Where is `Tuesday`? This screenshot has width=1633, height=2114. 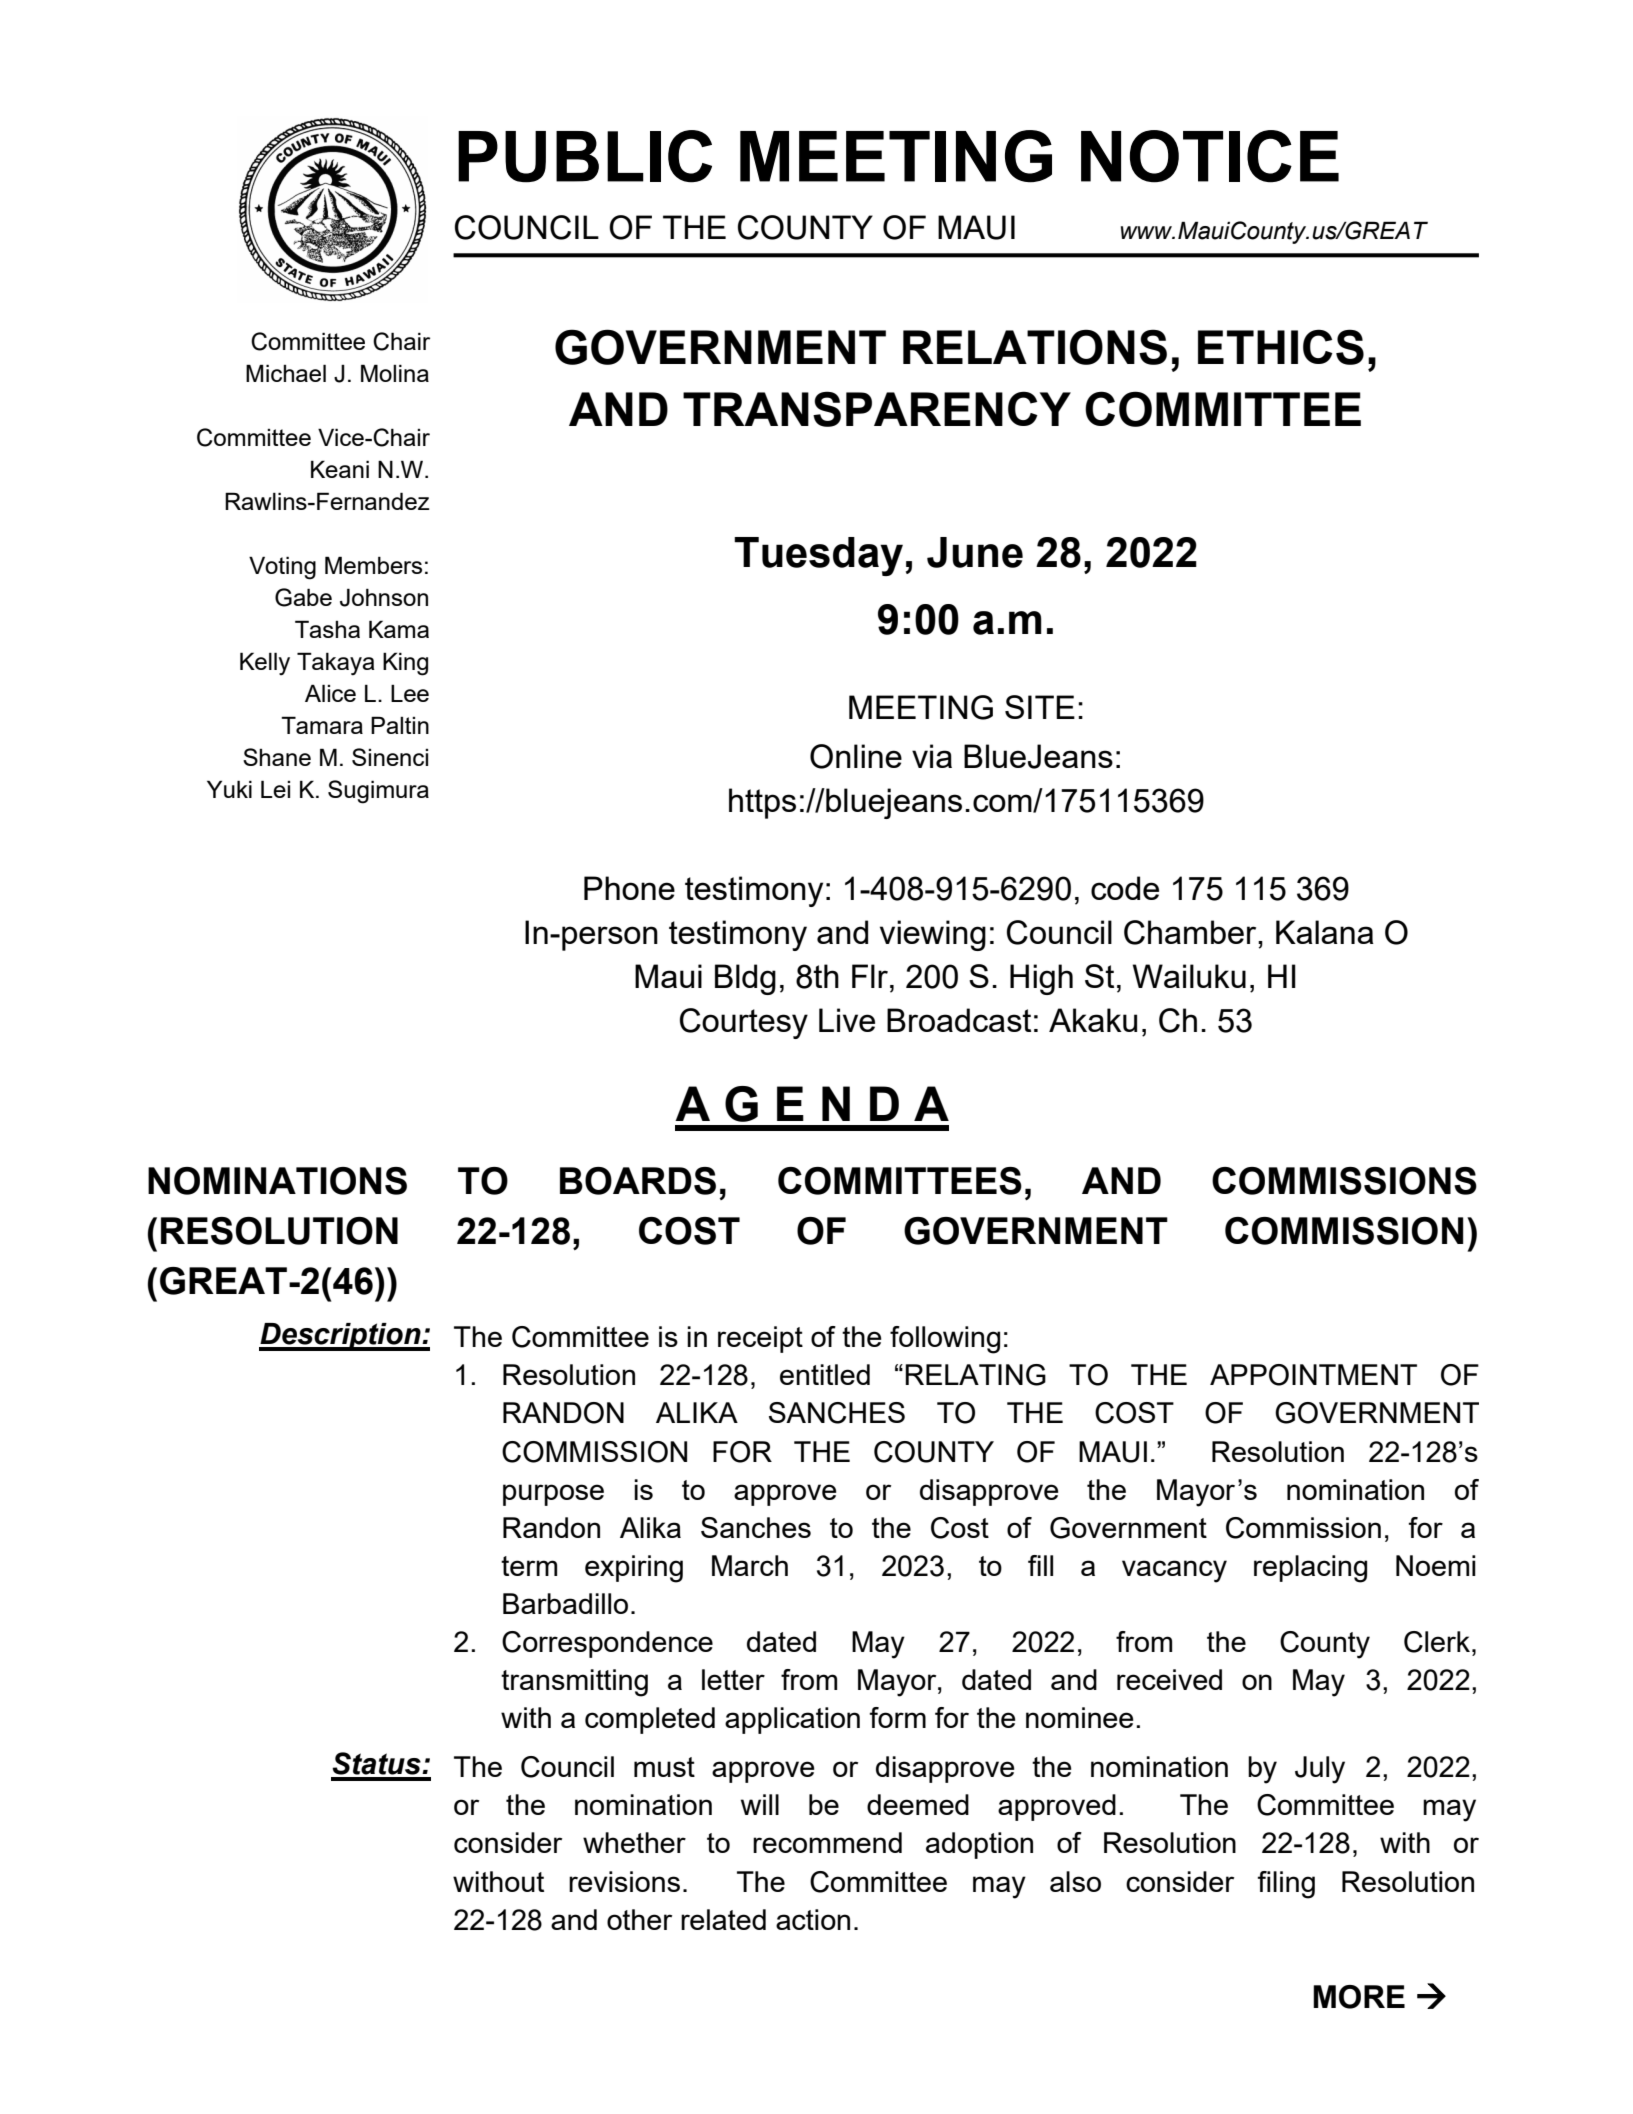 Tuesday is located at coordinates (818, 556).
